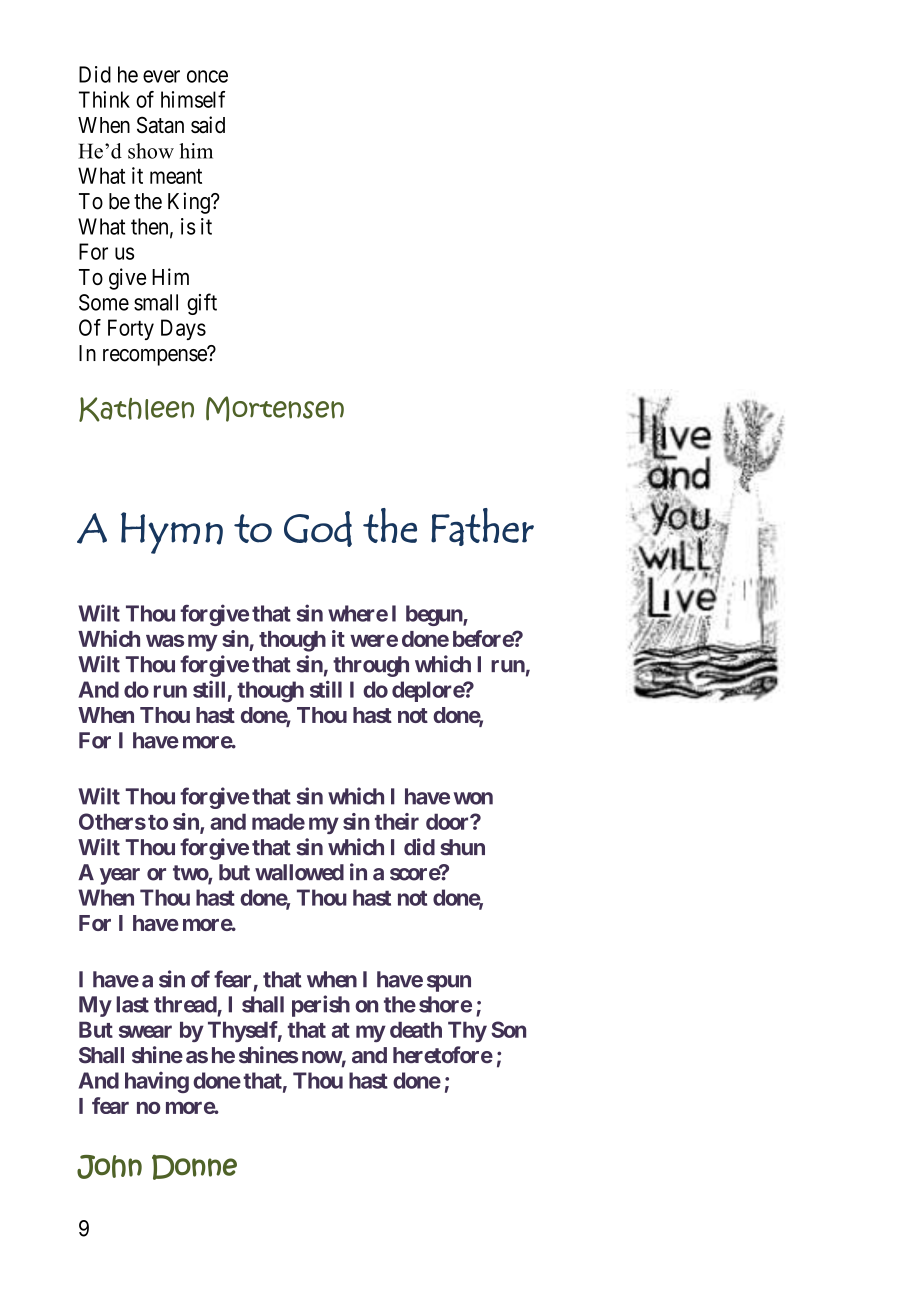 This screenshot has height=1311, width=924. I want to click on wallowed, so click(299, 872).
